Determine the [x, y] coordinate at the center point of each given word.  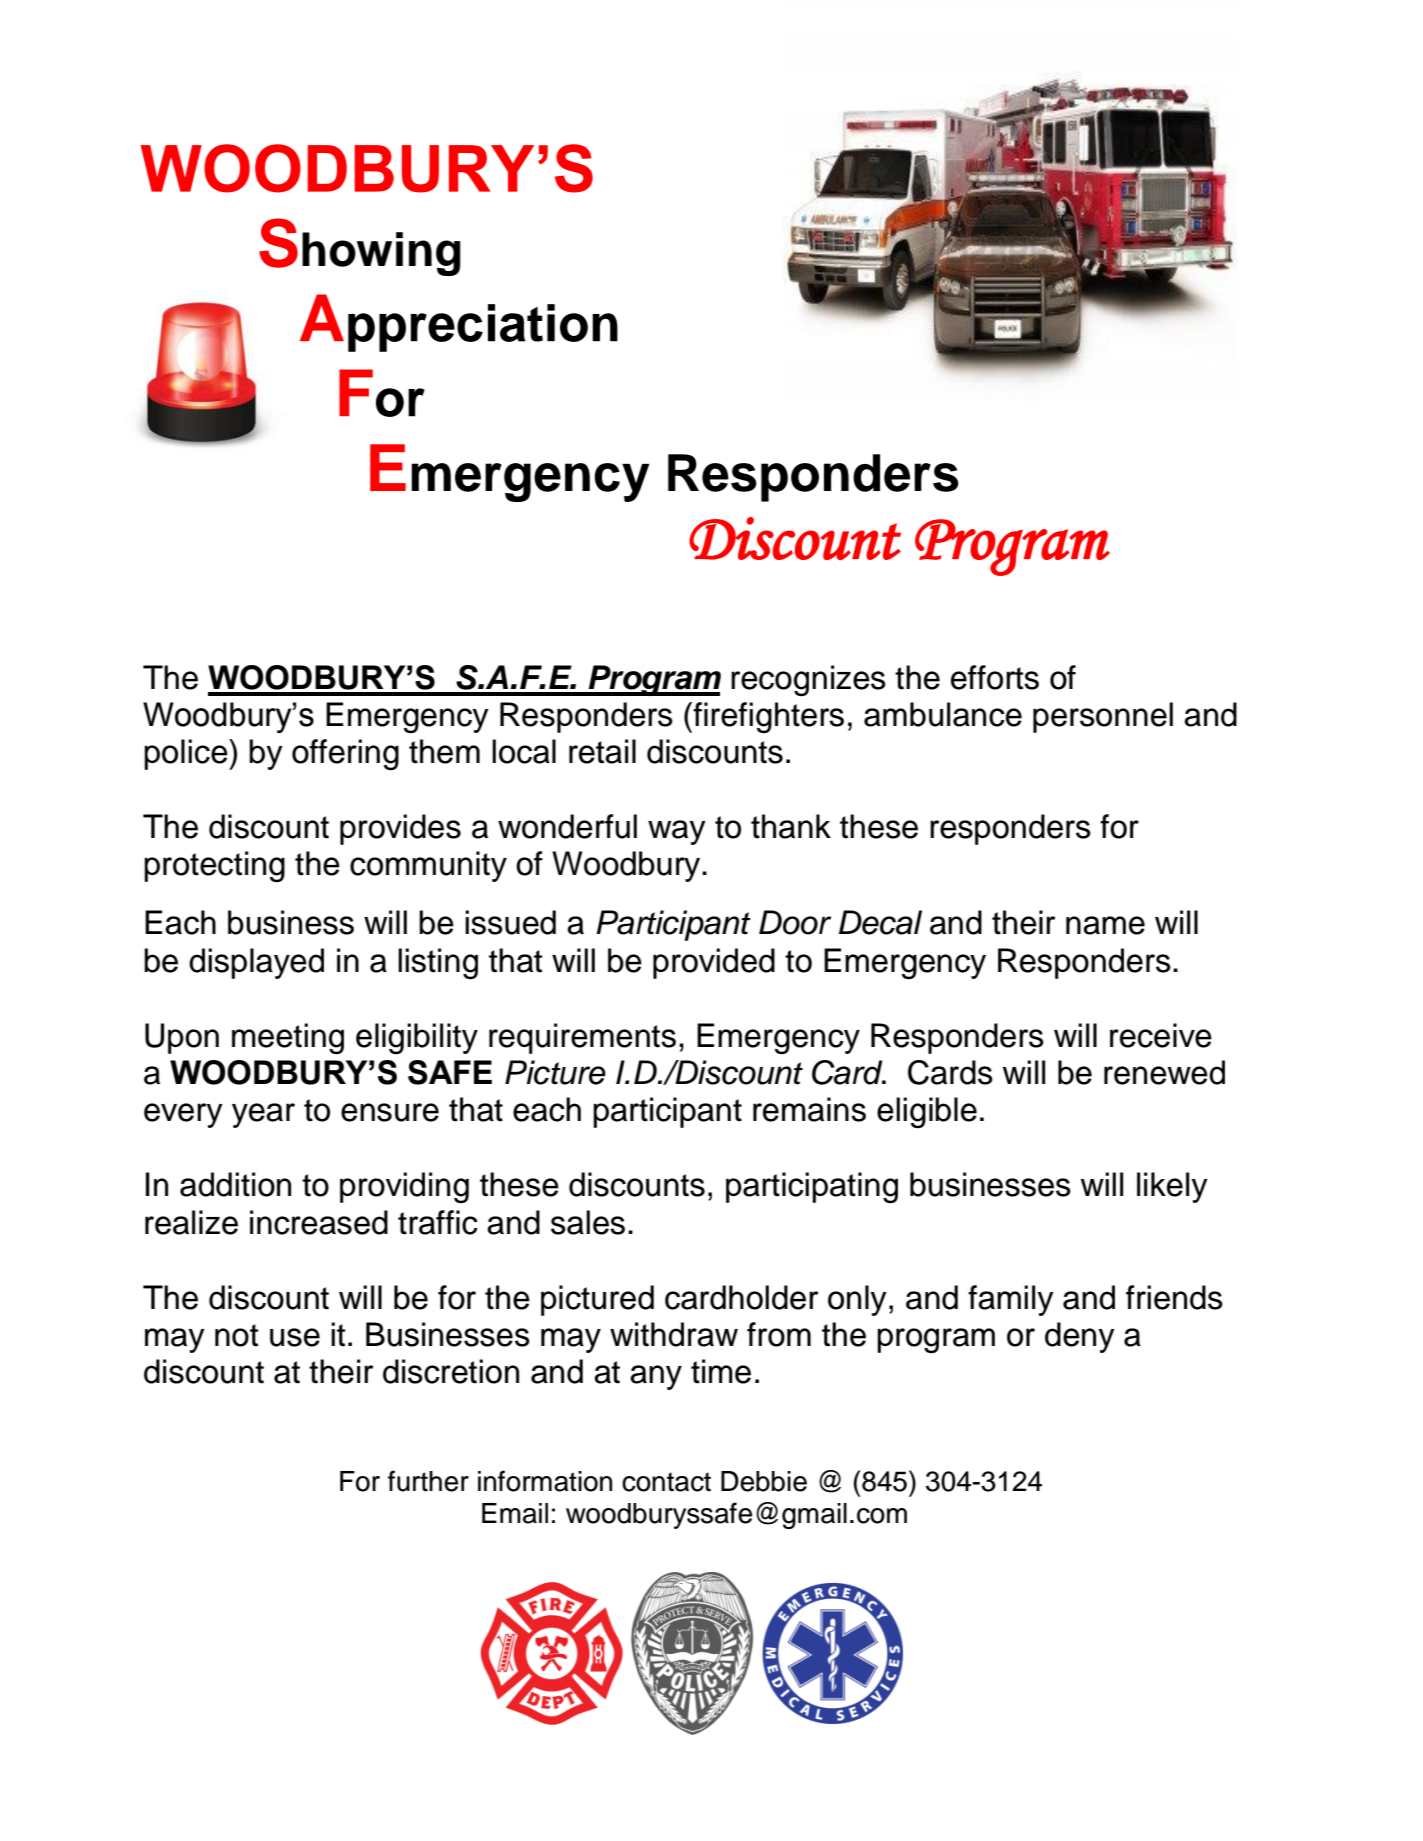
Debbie [764, 1481]
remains [809, 1109]
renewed [1164, 1072]
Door [795, 922]
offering [345, 754]
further [428, 1481]
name [1105, 925]
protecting [214, 866]
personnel [1103, 717]
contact [666, 1482]
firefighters [767, 717]
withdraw [674, 1334]
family [1011, 1300]
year [263, 1115]
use [295, 1337]
